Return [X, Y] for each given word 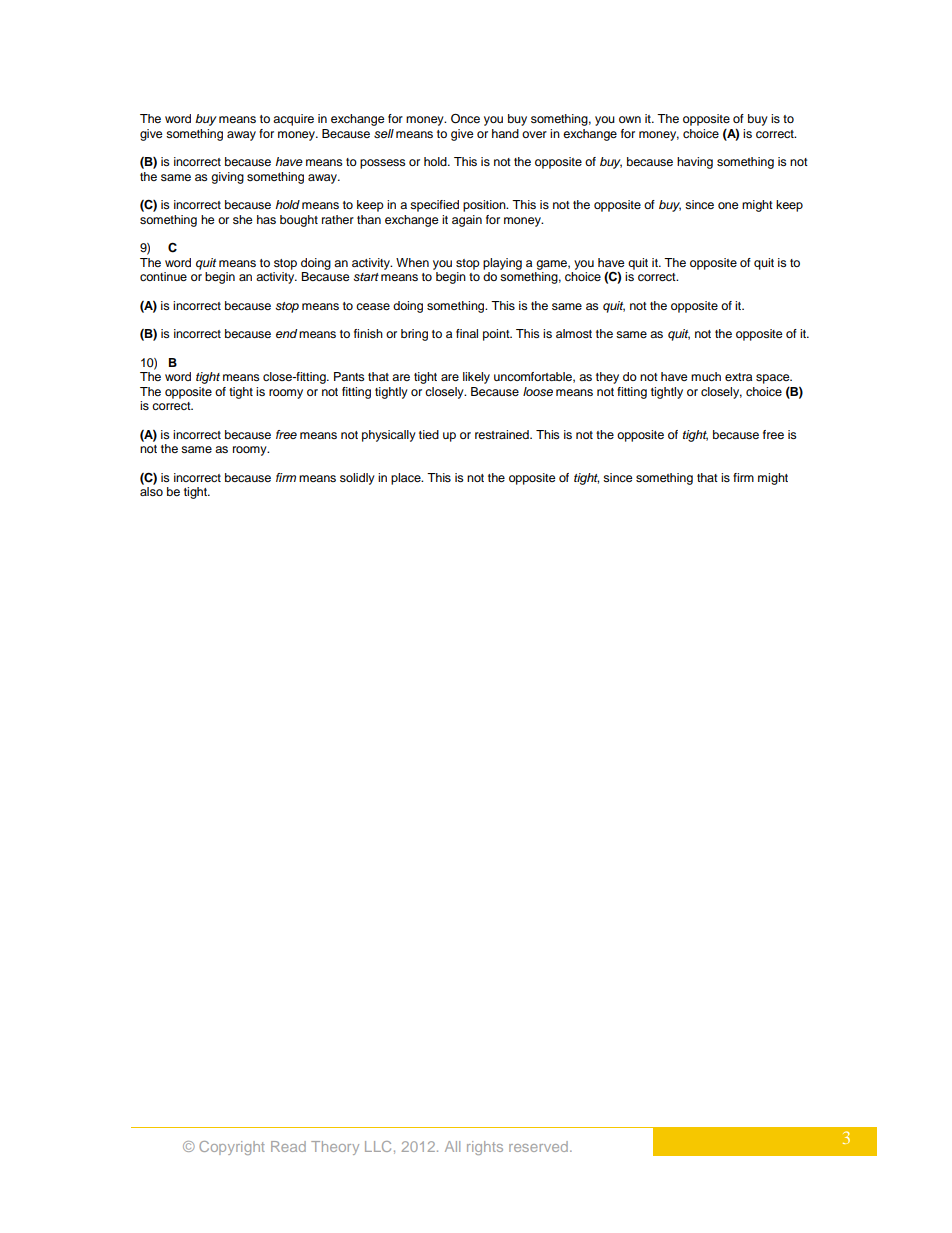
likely [476, 378]
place [407, 479]
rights [485, 1148]
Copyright [232, 1148]
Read [288, 1146]
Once [465, 119]
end [286, 333]
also [151, 490]
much [706, 376]
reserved [538, 1146]
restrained [503, 434]
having [695, 163]
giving [227, 178]
